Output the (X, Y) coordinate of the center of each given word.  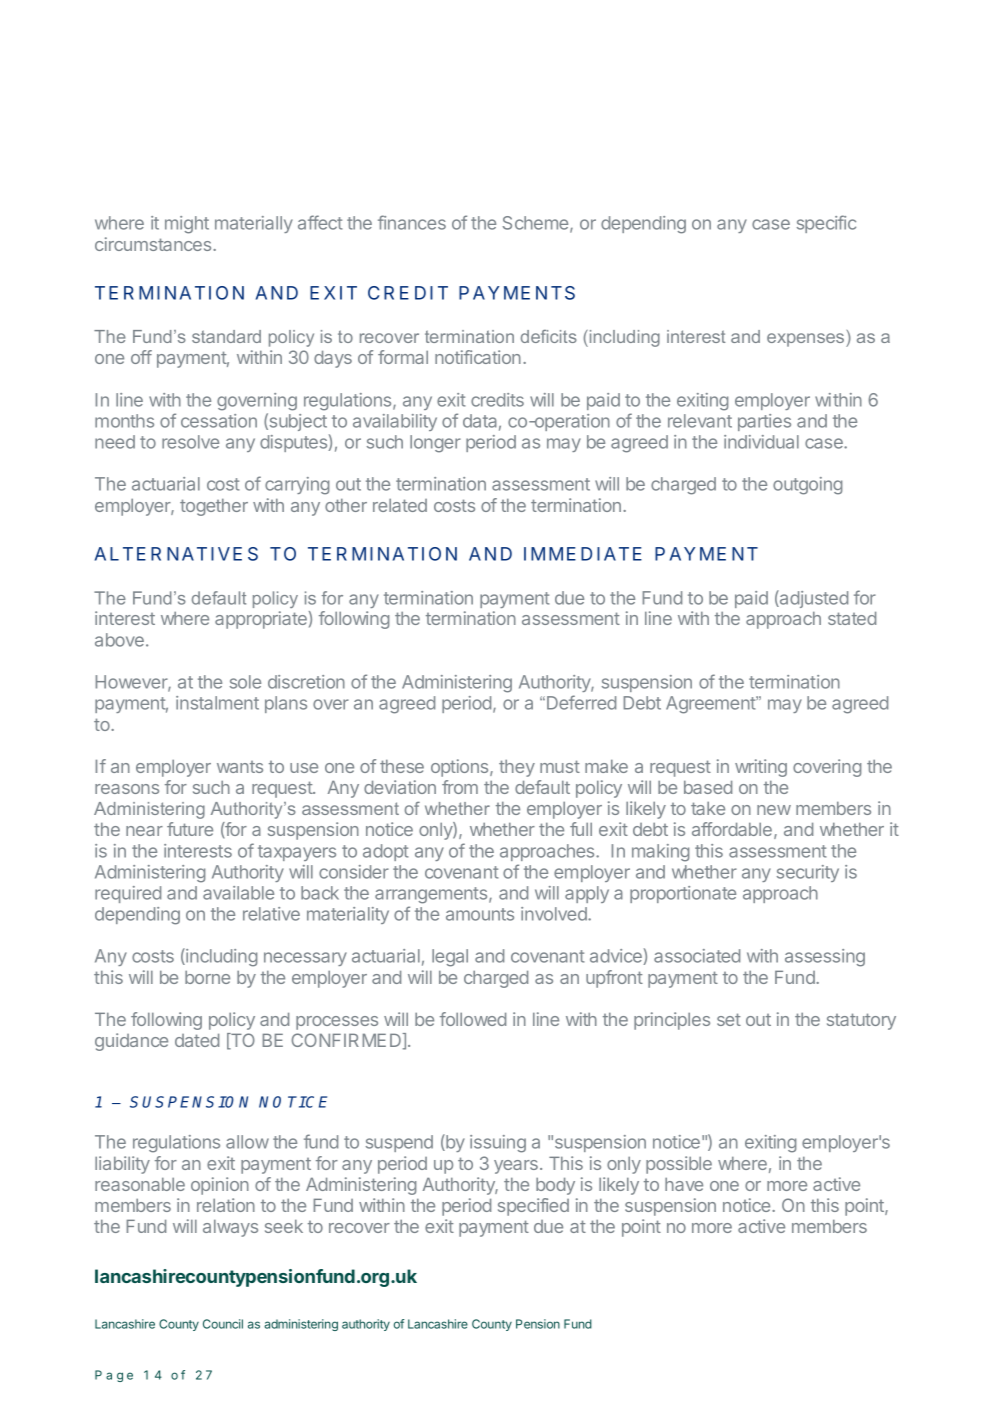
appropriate (261, 620)
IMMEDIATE (583, 554)
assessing (825, 958)
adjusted (813, 599)
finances (412, 222)
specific (826, 224)
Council (223, 1324)
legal (450, 958)
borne (207, 977)
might (187, 225)
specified (533, 1207)
